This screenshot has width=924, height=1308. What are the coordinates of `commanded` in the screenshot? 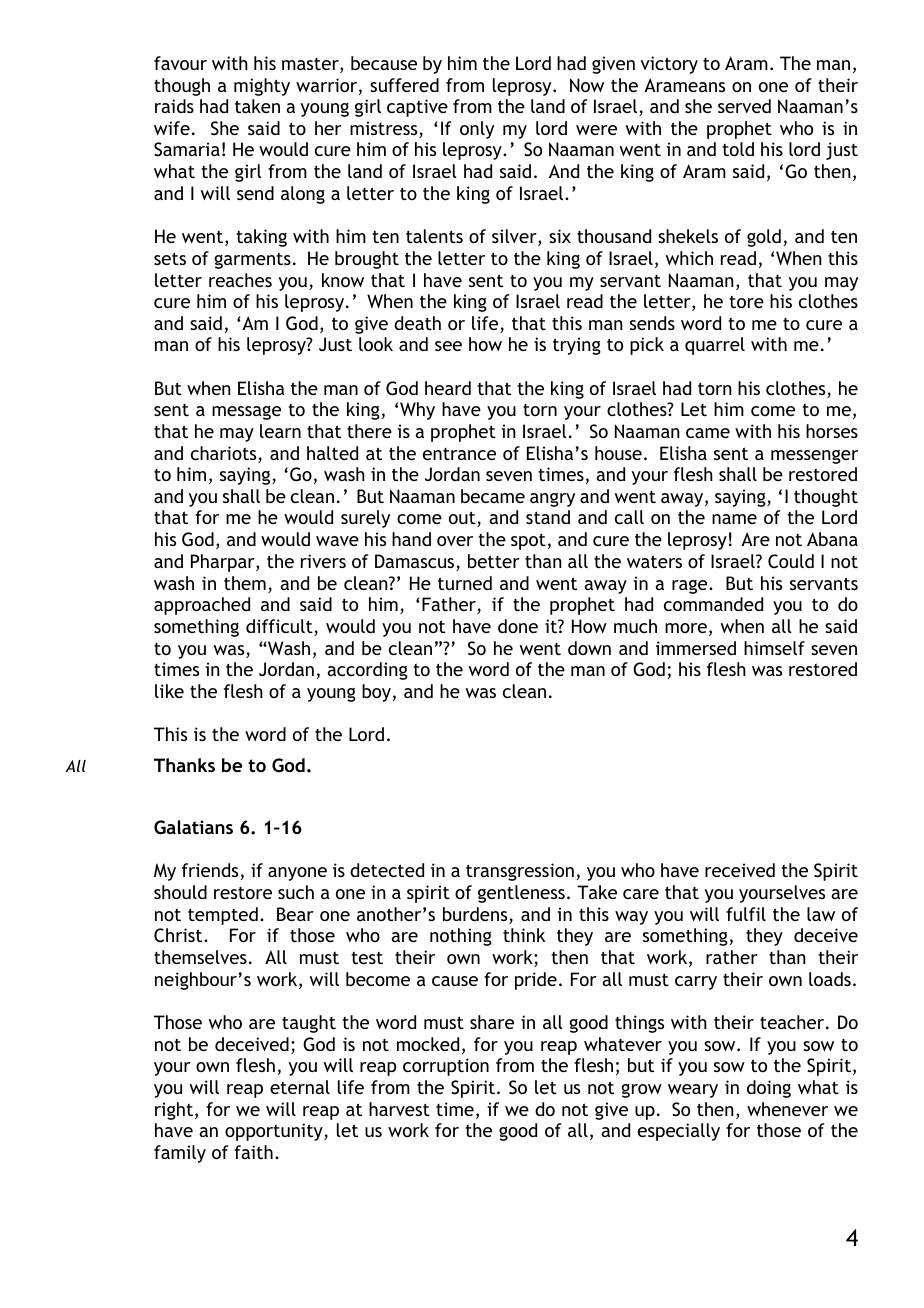 It's located at (713, 604).
